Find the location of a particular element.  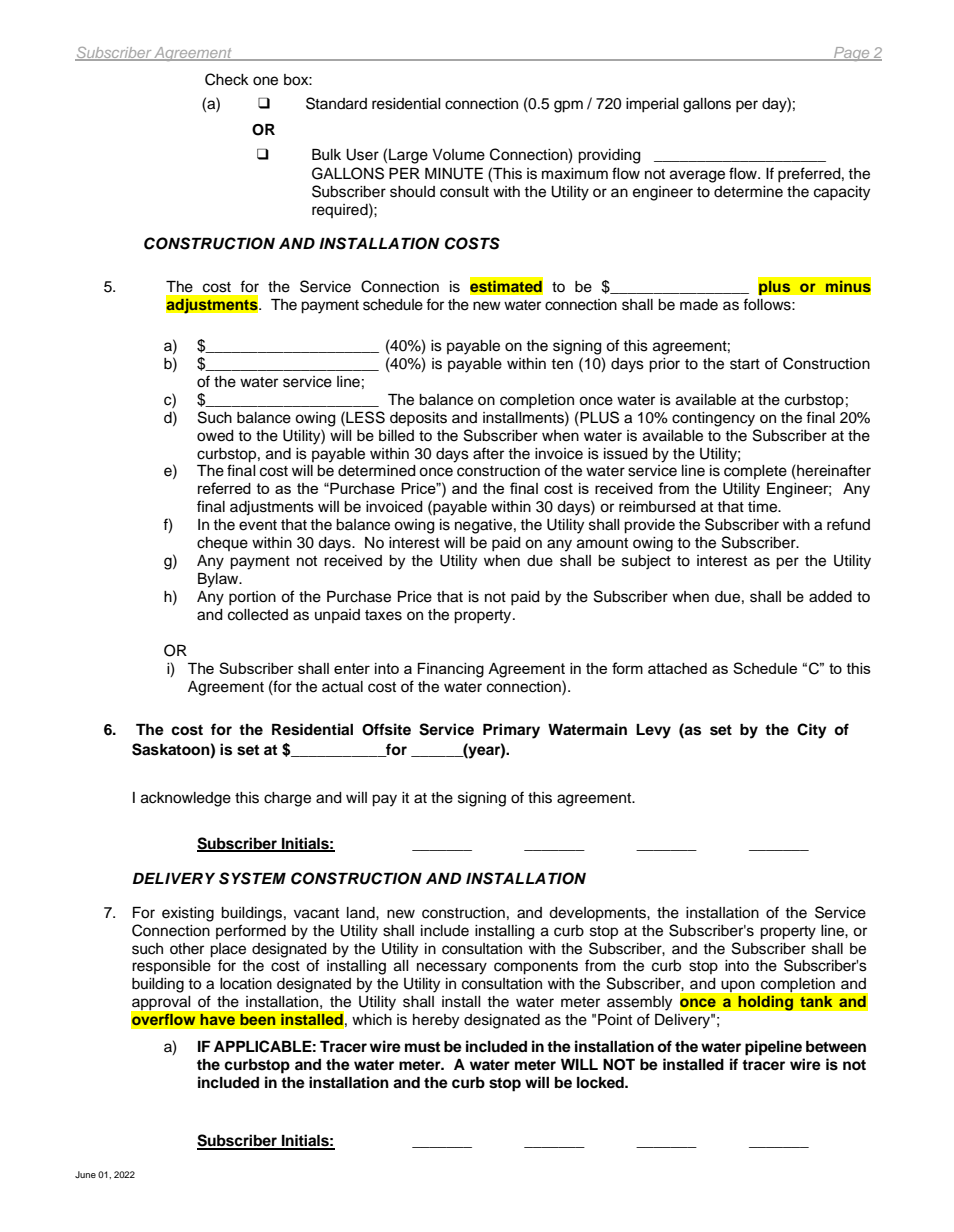

complete is located at coordinates (755, 472).
